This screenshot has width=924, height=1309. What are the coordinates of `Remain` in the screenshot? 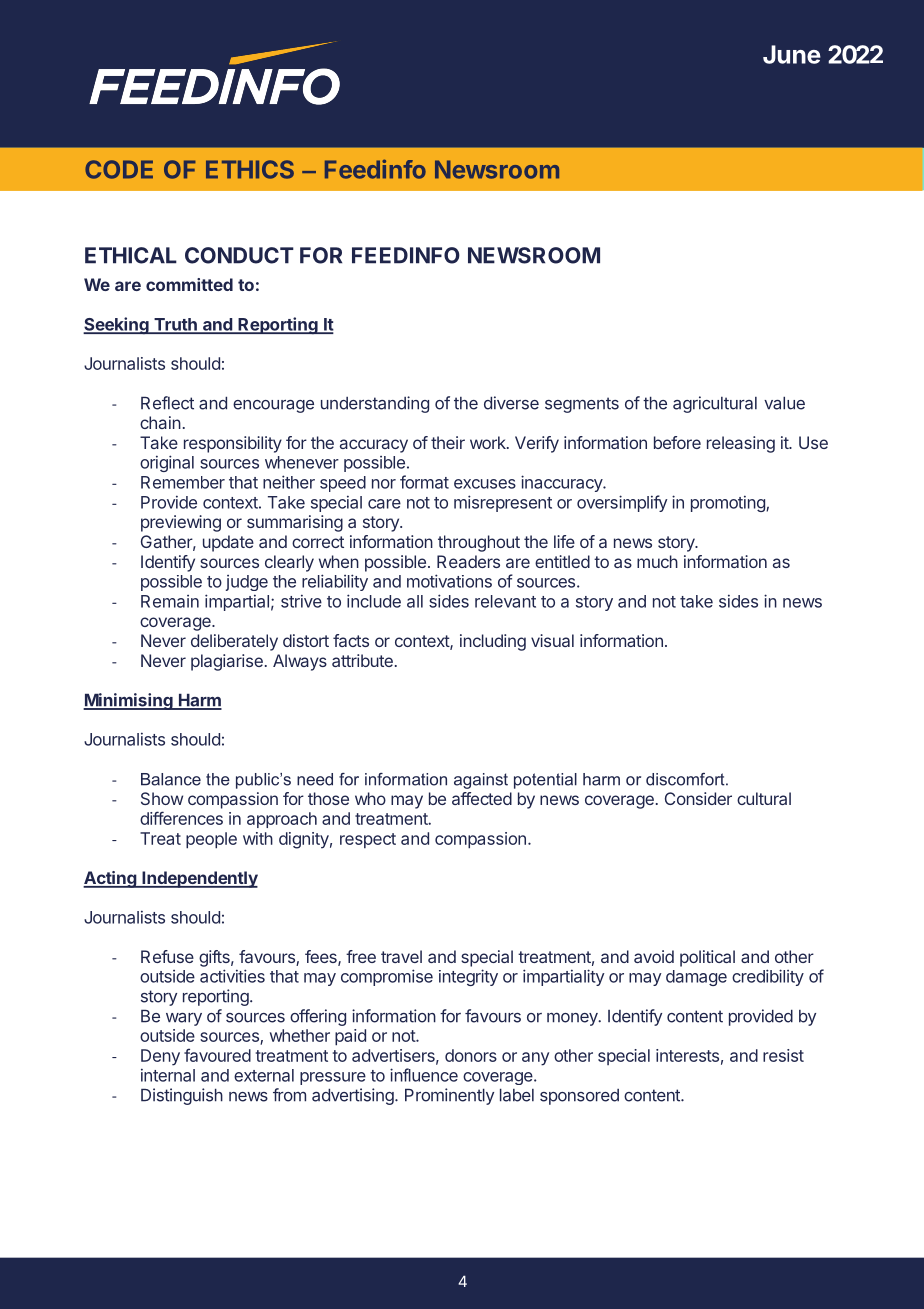 It's located at (170, 601).
